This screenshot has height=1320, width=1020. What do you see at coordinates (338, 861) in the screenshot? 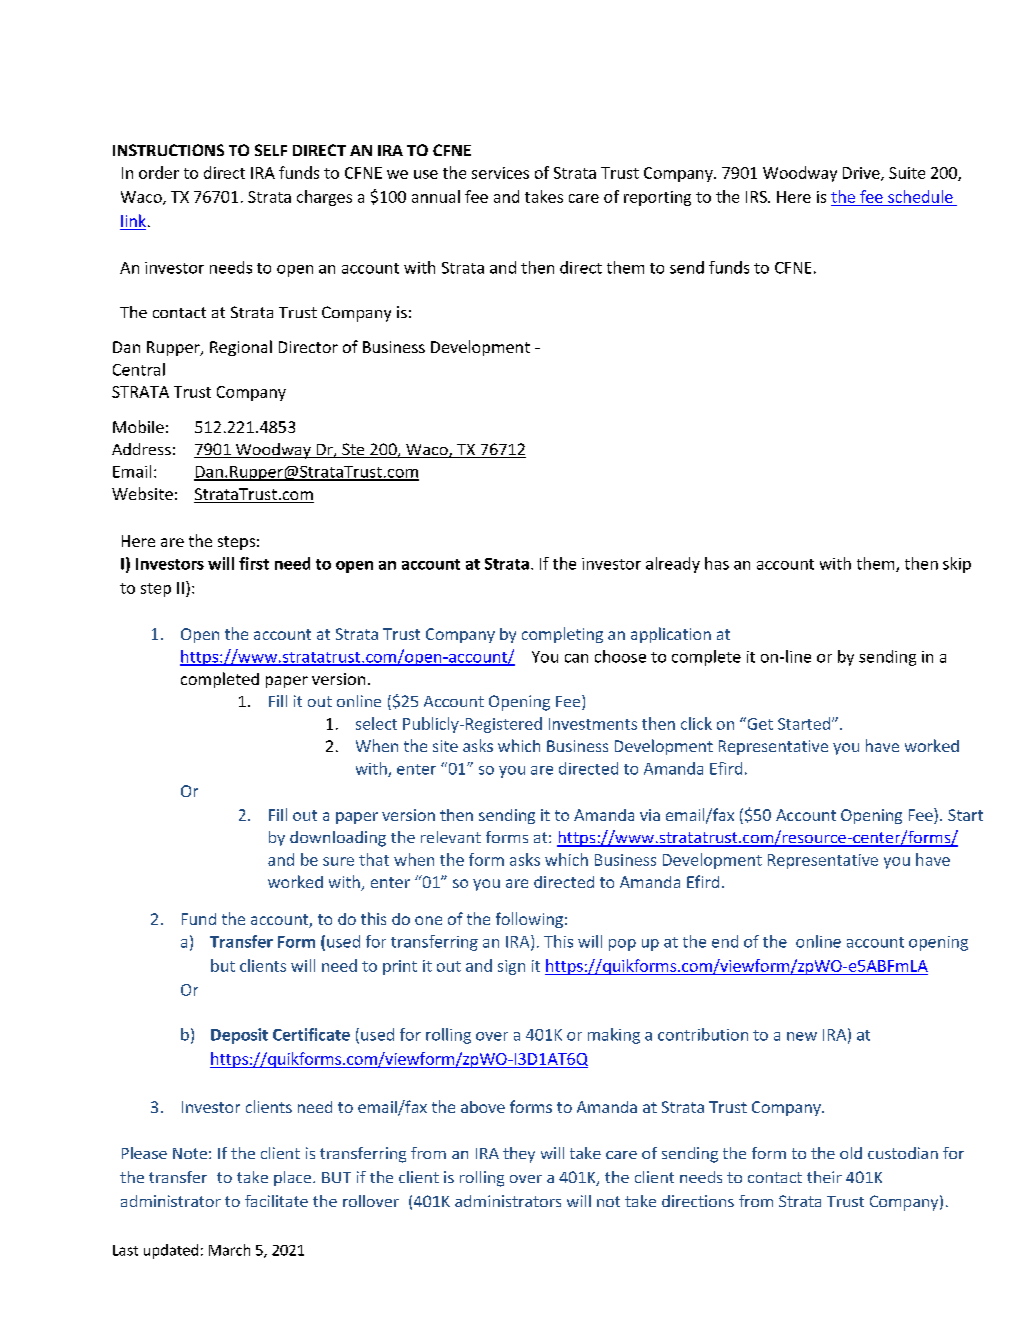
I see `sure` at bounding box center [338, 861].
